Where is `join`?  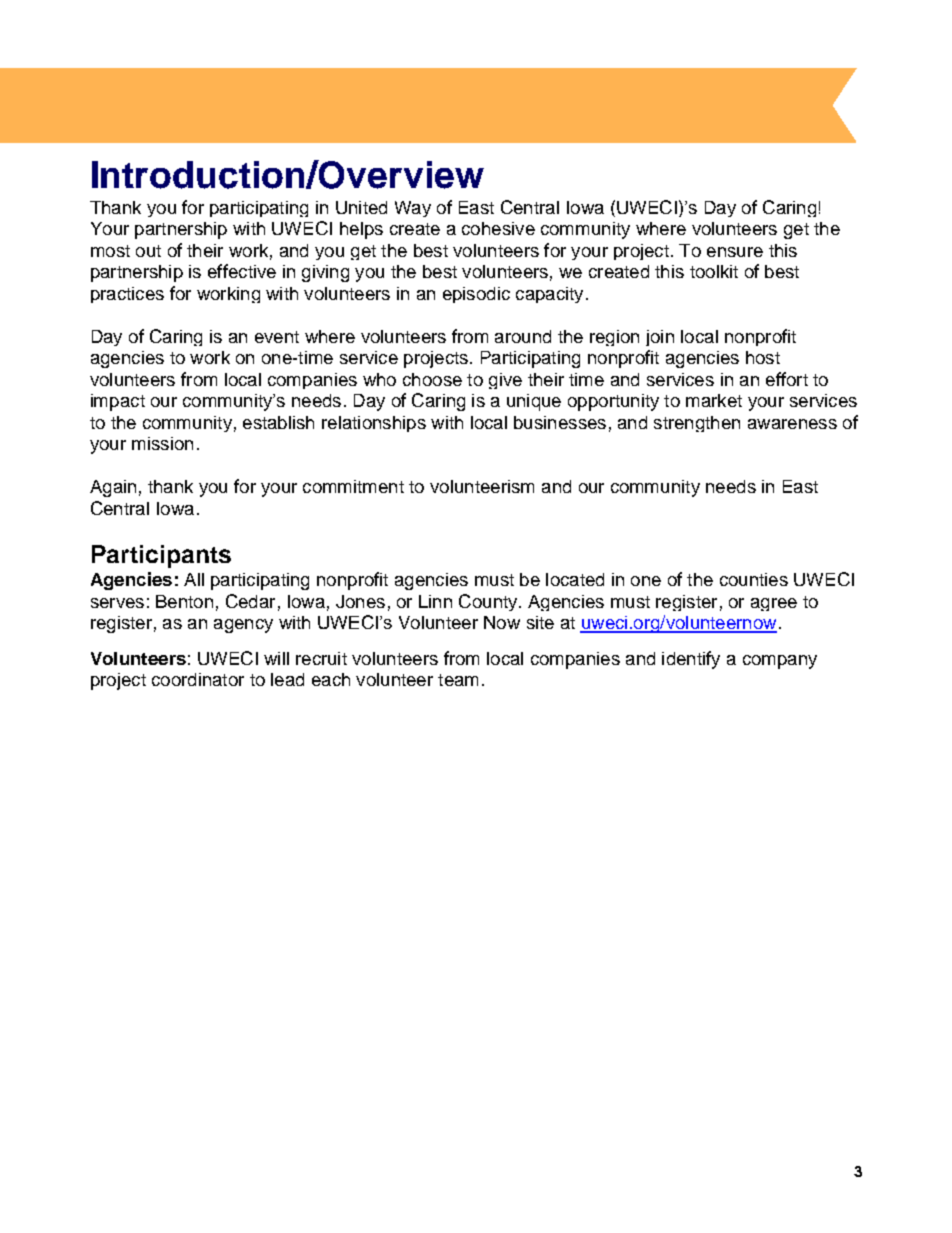 join is located at coordinates (660, 338).
